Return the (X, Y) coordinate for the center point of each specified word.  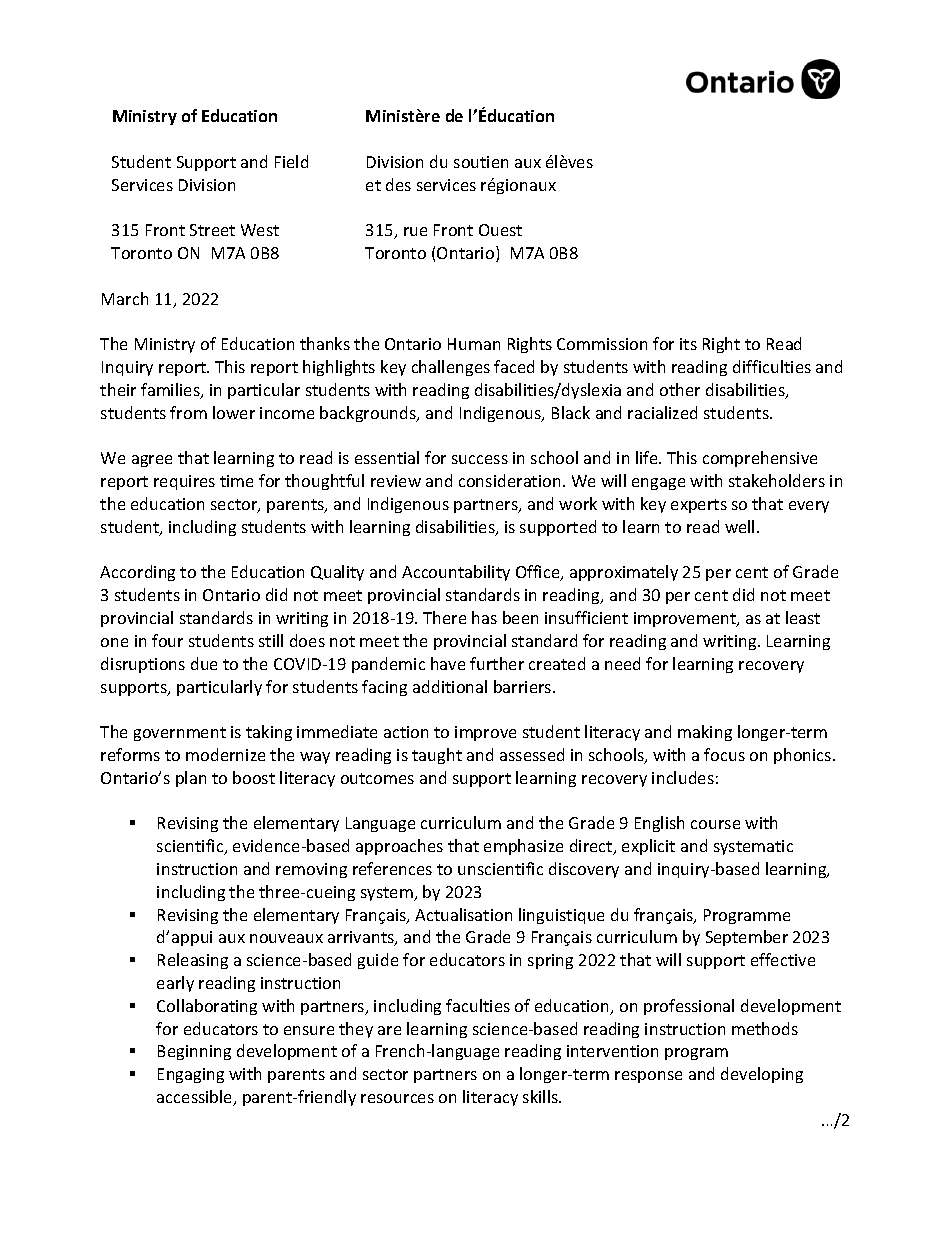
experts (699, 506)
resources (397, 1098)
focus (724, 754)
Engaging (191, 1075)
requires (184, 482)
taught (437, 756)
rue (415, 231)
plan (191, 779)
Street (212, 230)
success (480, 459)
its (688, 344)
